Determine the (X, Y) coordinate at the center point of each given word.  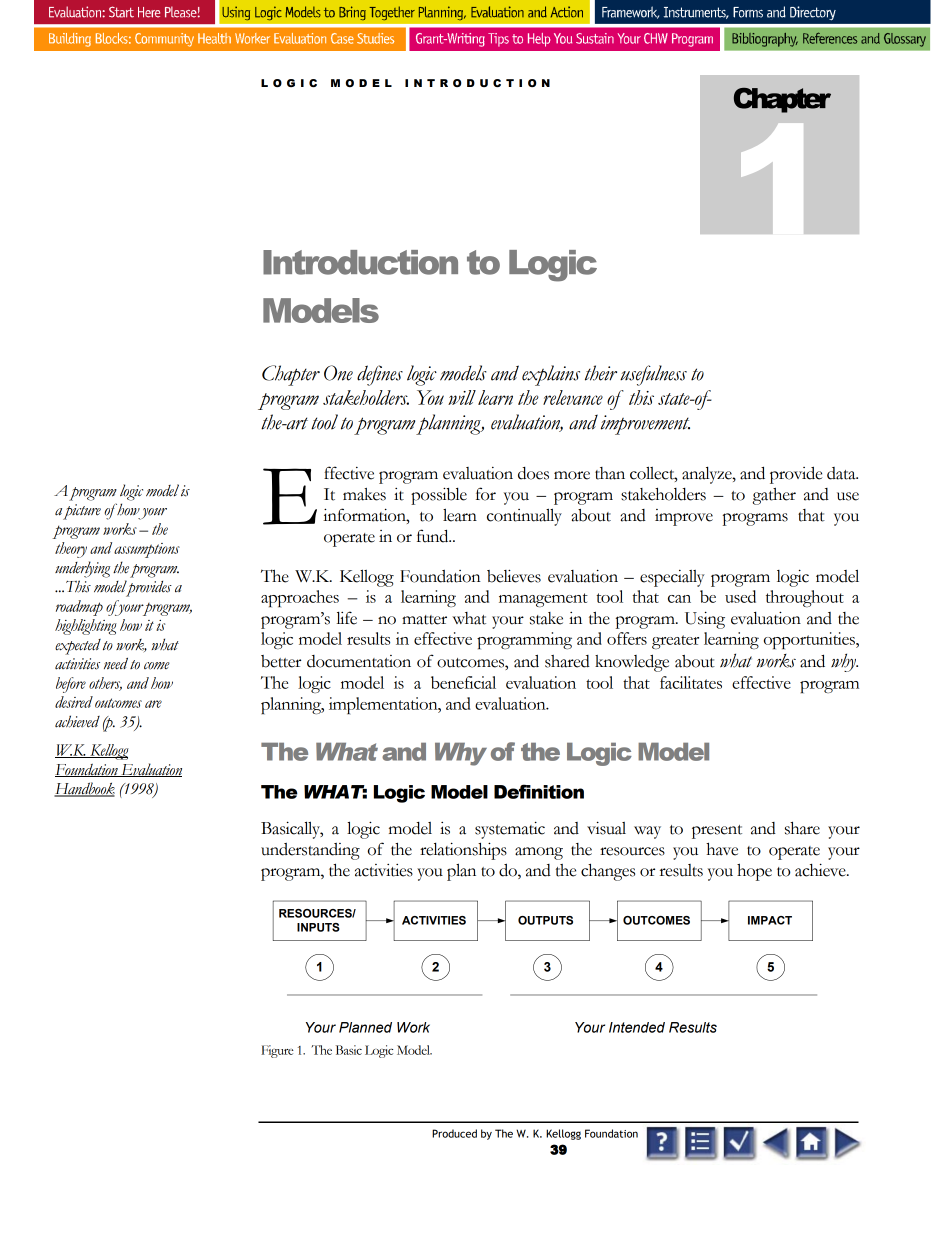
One (338, 373)
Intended (637, 1027)
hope (754, 872)
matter (424, 620)
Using (705, 620)
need (116, 664)
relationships (463, 851)
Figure (277, 1051)
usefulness (653, 375)
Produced (454, 1133)
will (462, 397)
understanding (310, 851)
